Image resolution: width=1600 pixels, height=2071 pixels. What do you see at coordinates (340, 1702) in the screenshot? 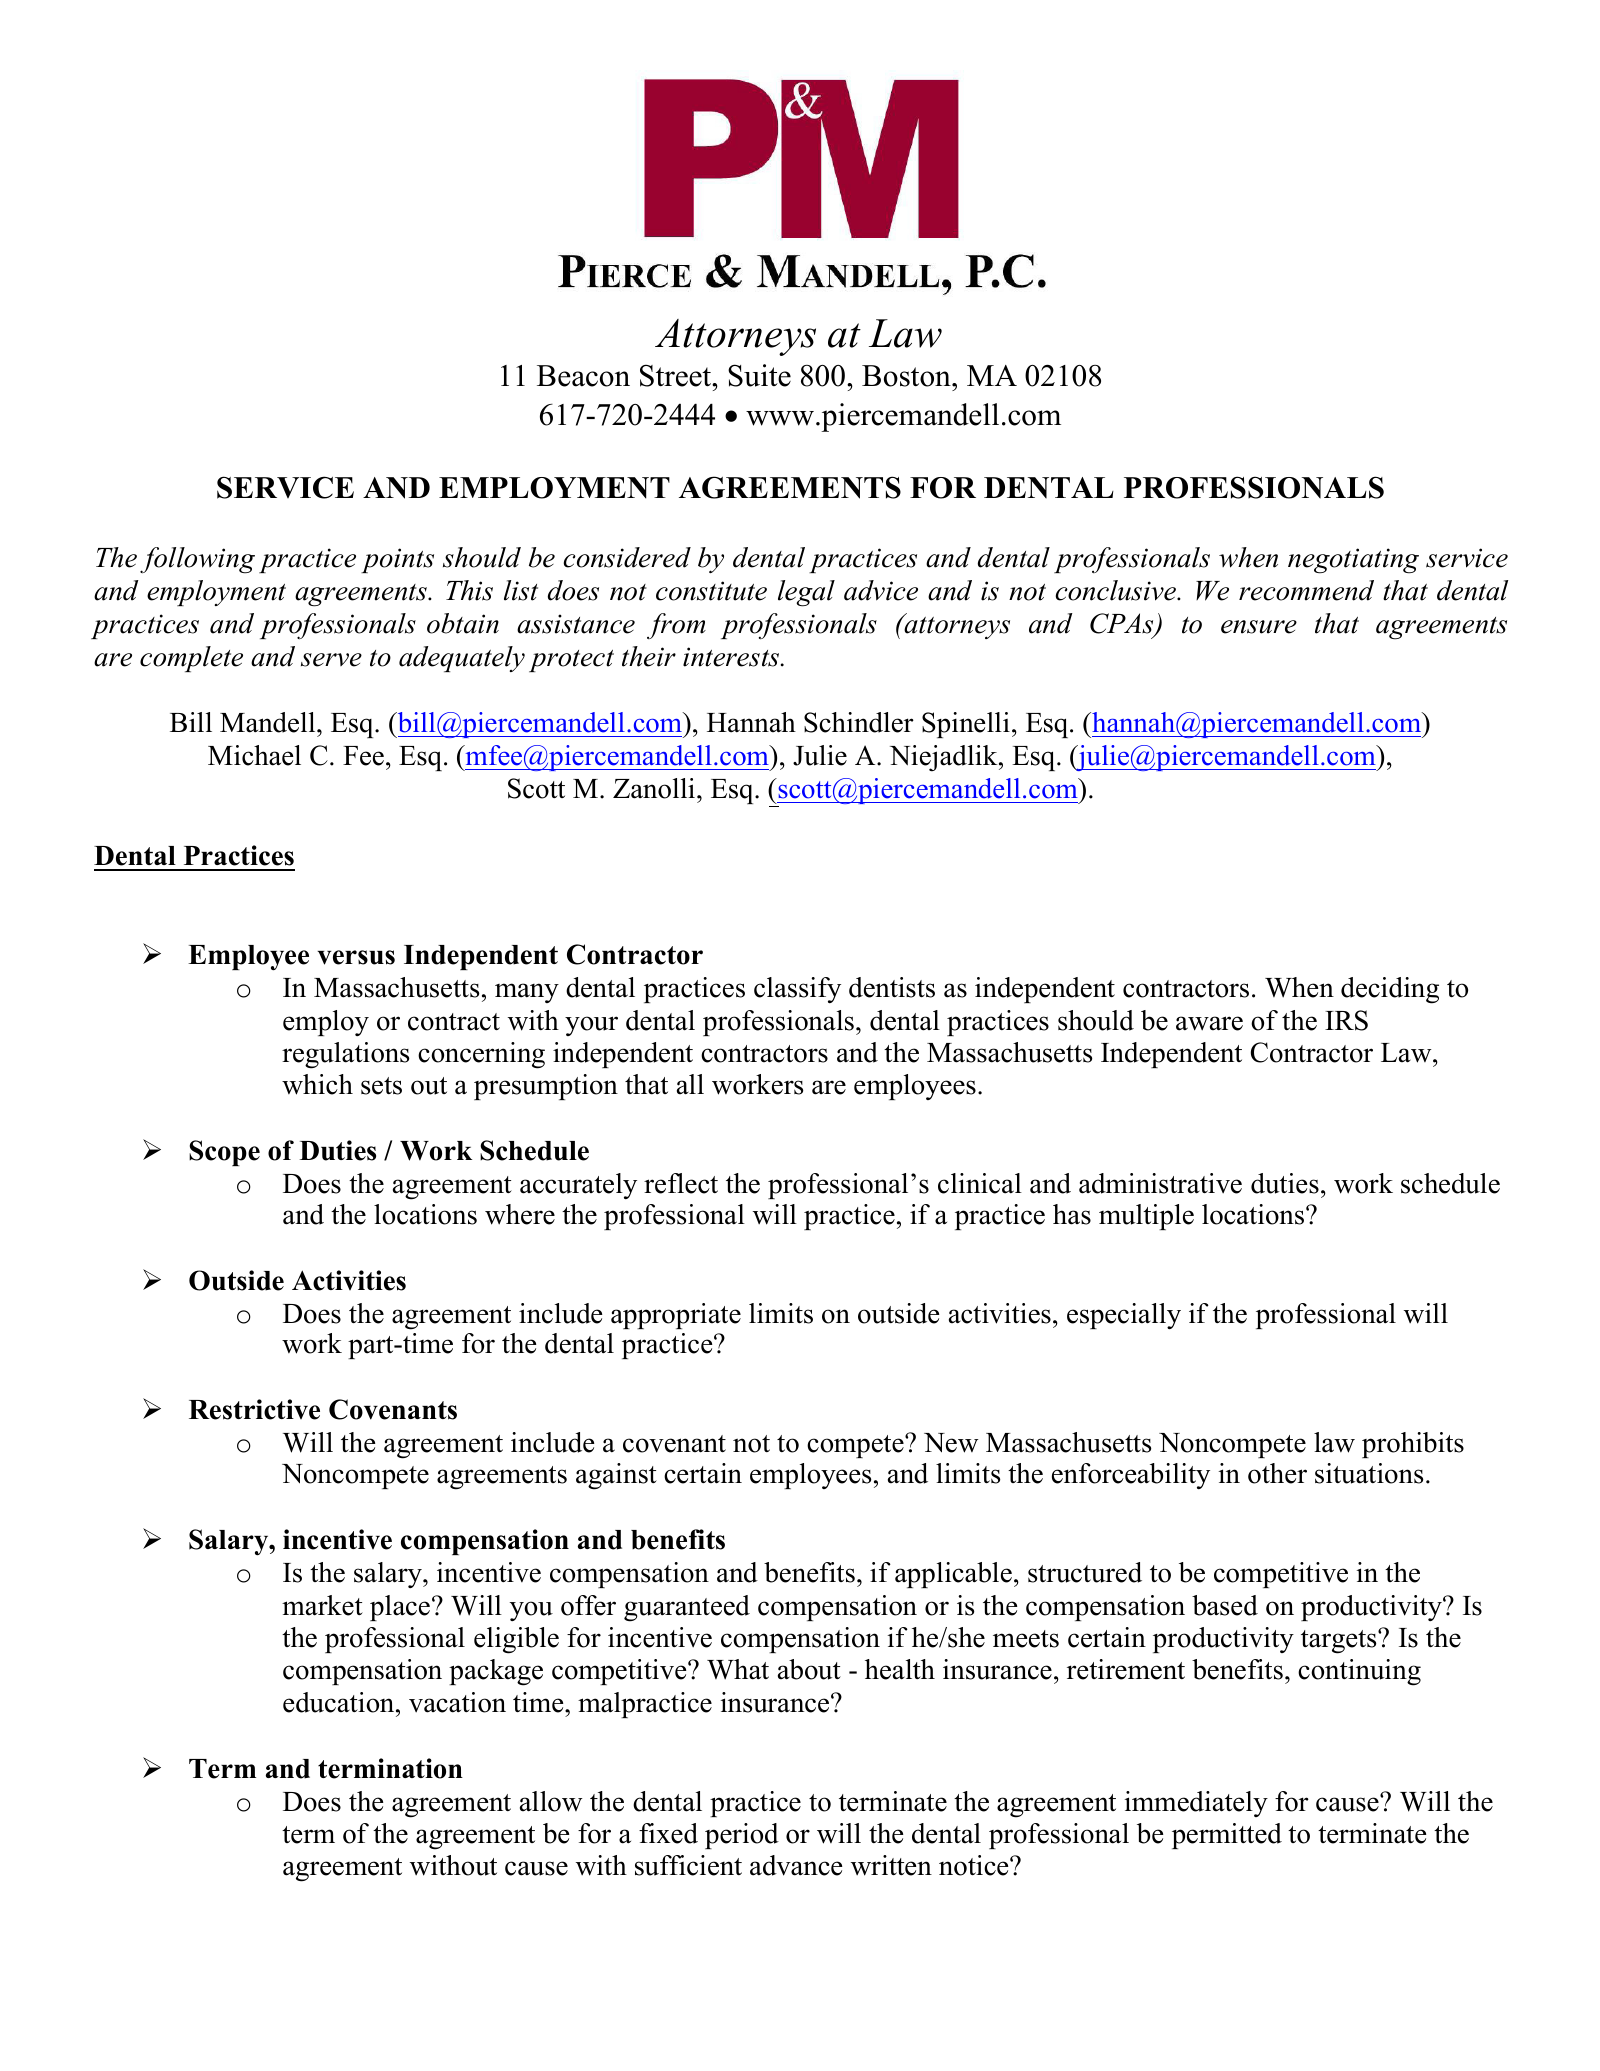
I see `education` at bounding box center [340, 1702].
